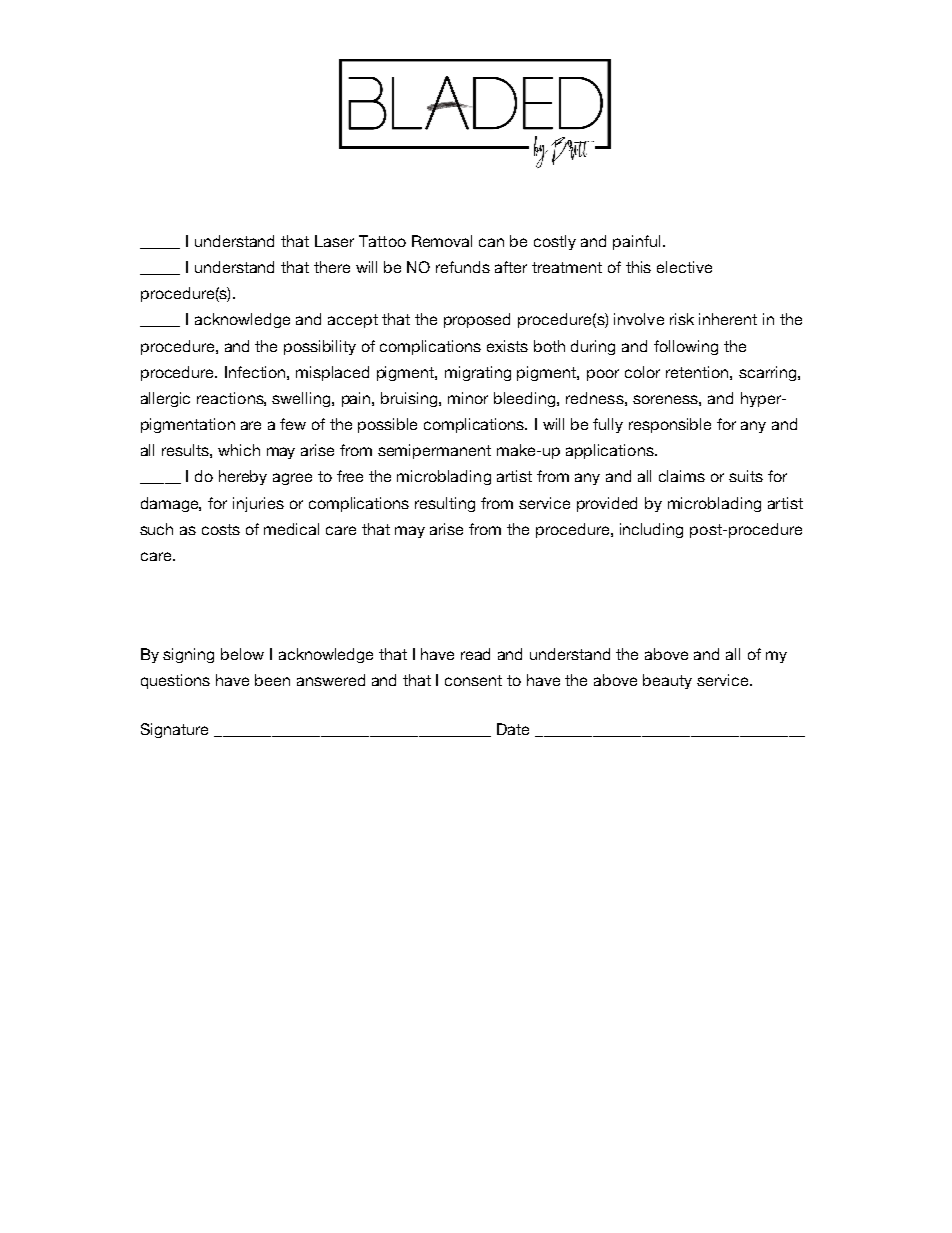 The height and width of the page is (1233, 952). I want to click on color, so click(642, 372).
